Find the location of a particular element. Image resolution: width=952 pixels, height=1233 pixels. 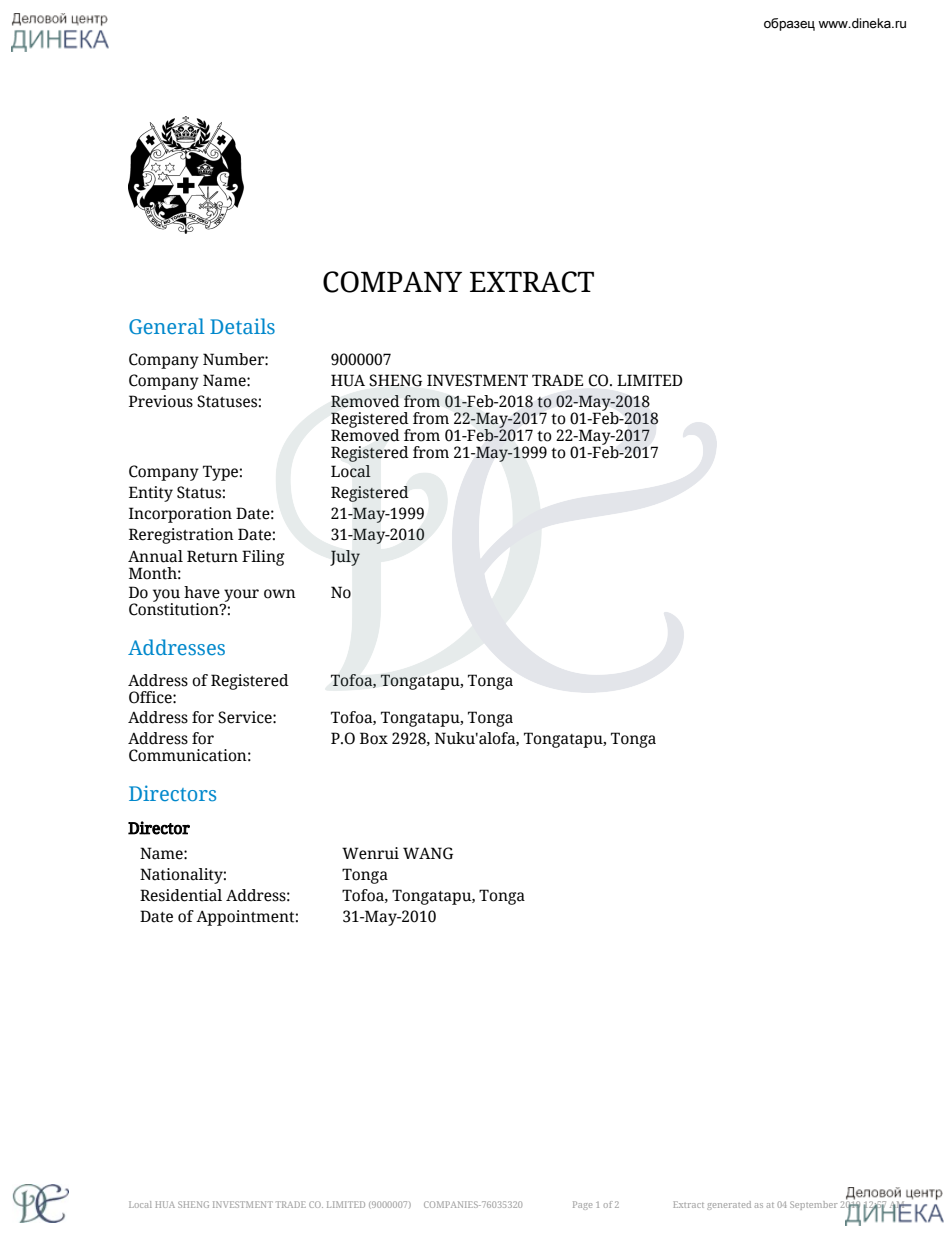

WANG is located at coordinates (428, 853).
